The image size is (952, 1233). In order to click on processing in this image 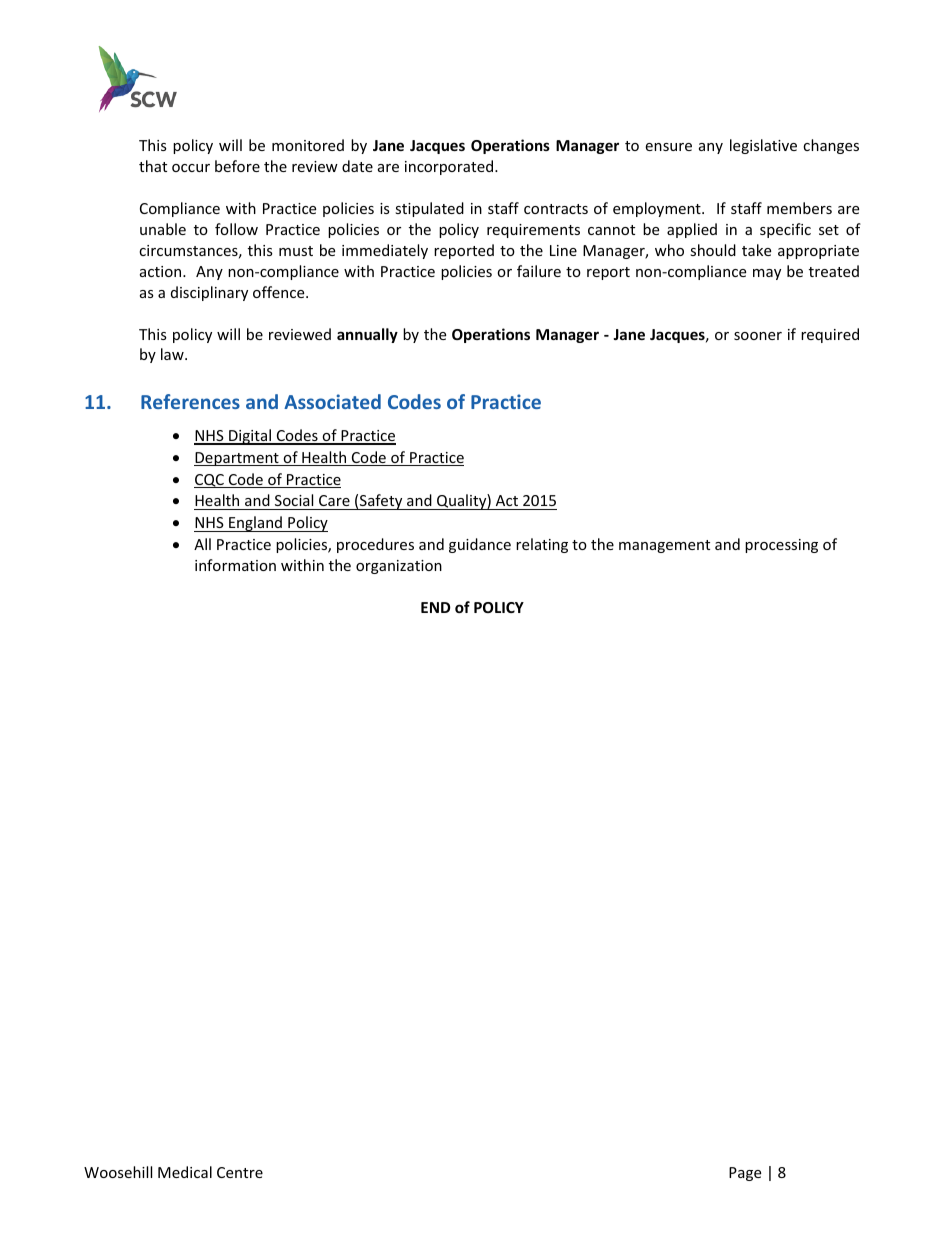, I will do `click(781, 546)`.
